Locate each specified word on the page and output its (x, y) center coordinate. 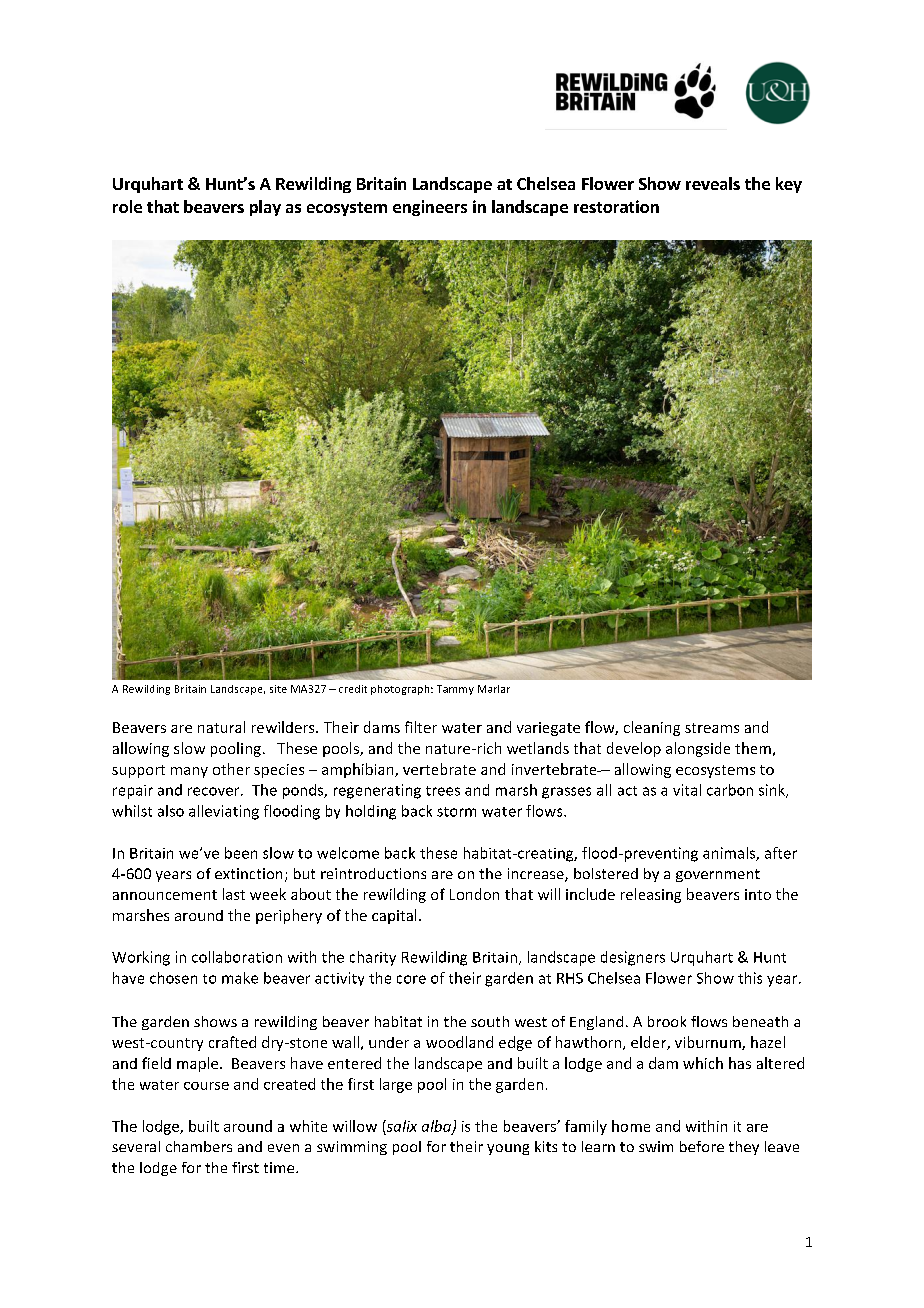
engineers (430, 208)
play (265, 208)
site (278, 689)
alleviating (224, 812)
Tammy (455, 690)
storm (456, 812)
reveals (713, 183)
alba (437, 1127)
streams (712, 728)
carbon (730, 790)
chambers (199, 1146)
